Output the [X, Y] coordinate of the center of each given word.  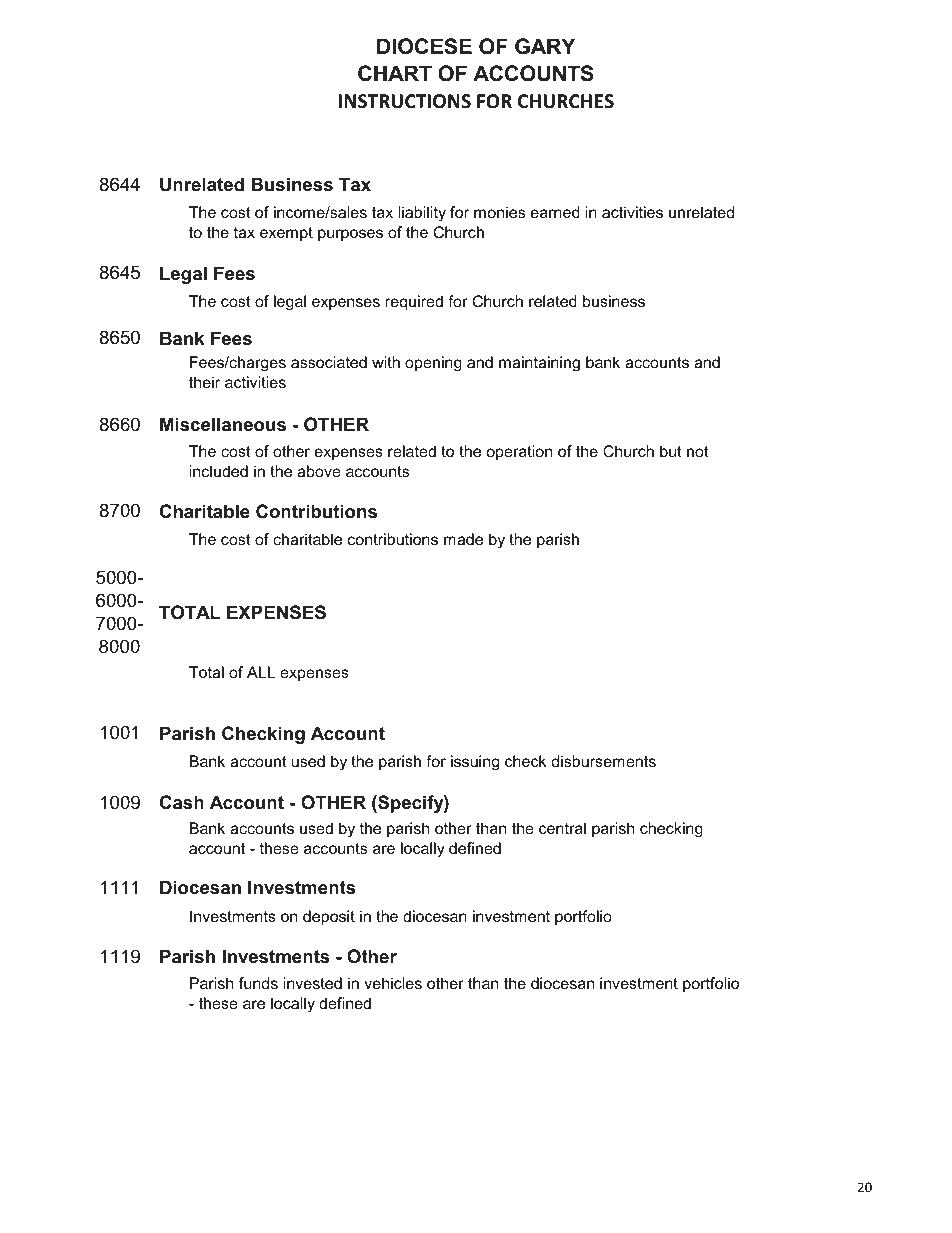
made [463, 539]
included [219, 471]
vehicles [393, 983]
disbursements [604, 761]
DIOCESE [424, 46]
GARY [545, 46]
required [414, 303]
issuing [475, 763]
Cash [182, 802]
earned [555, 212]
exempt [286, 234]
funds [258, 983]
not [698, 451]
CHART [395, 73]
